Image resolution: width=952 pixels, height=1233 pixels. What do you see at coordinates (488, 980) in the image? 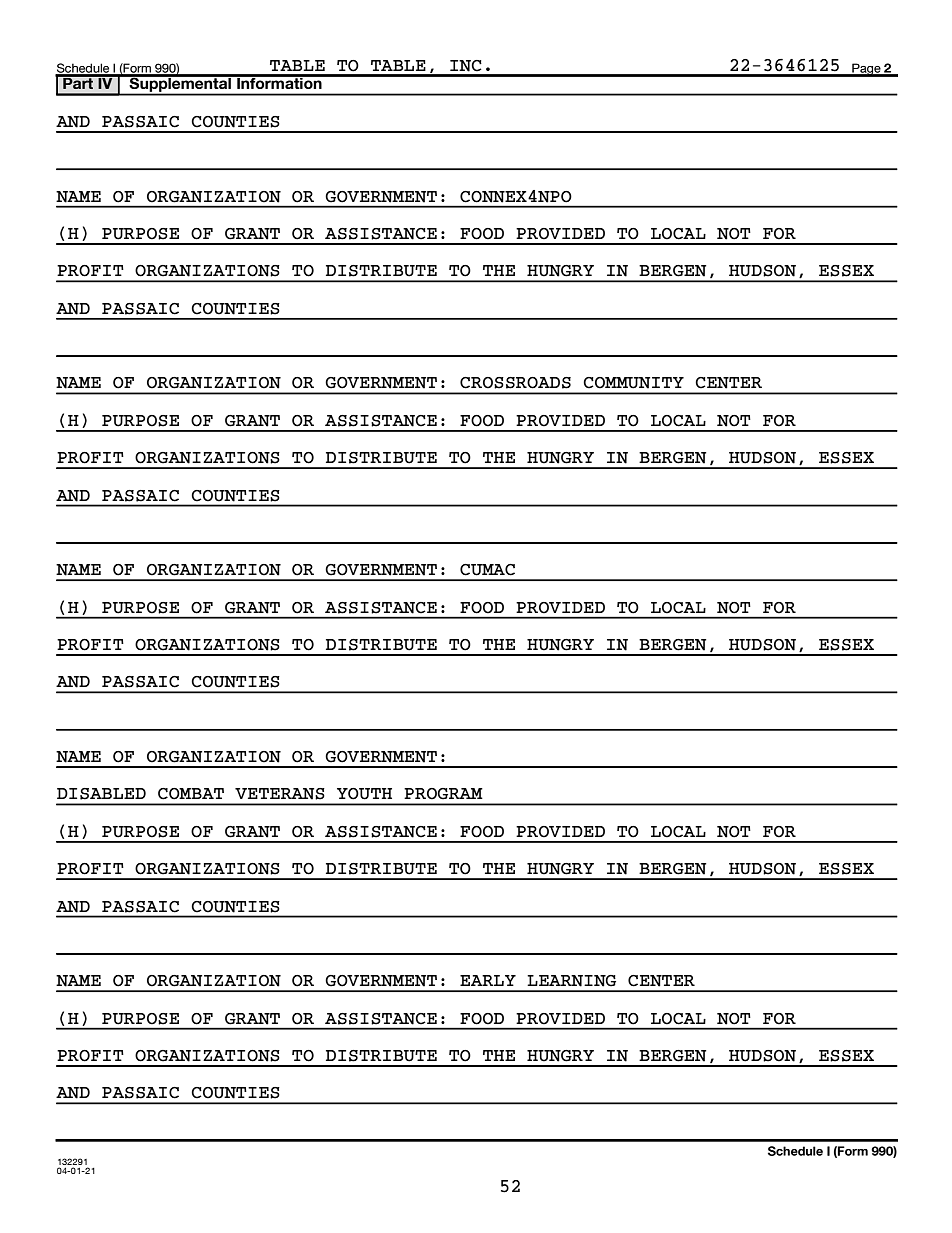
I see `EARLY` at bounding box center [488, 980].
